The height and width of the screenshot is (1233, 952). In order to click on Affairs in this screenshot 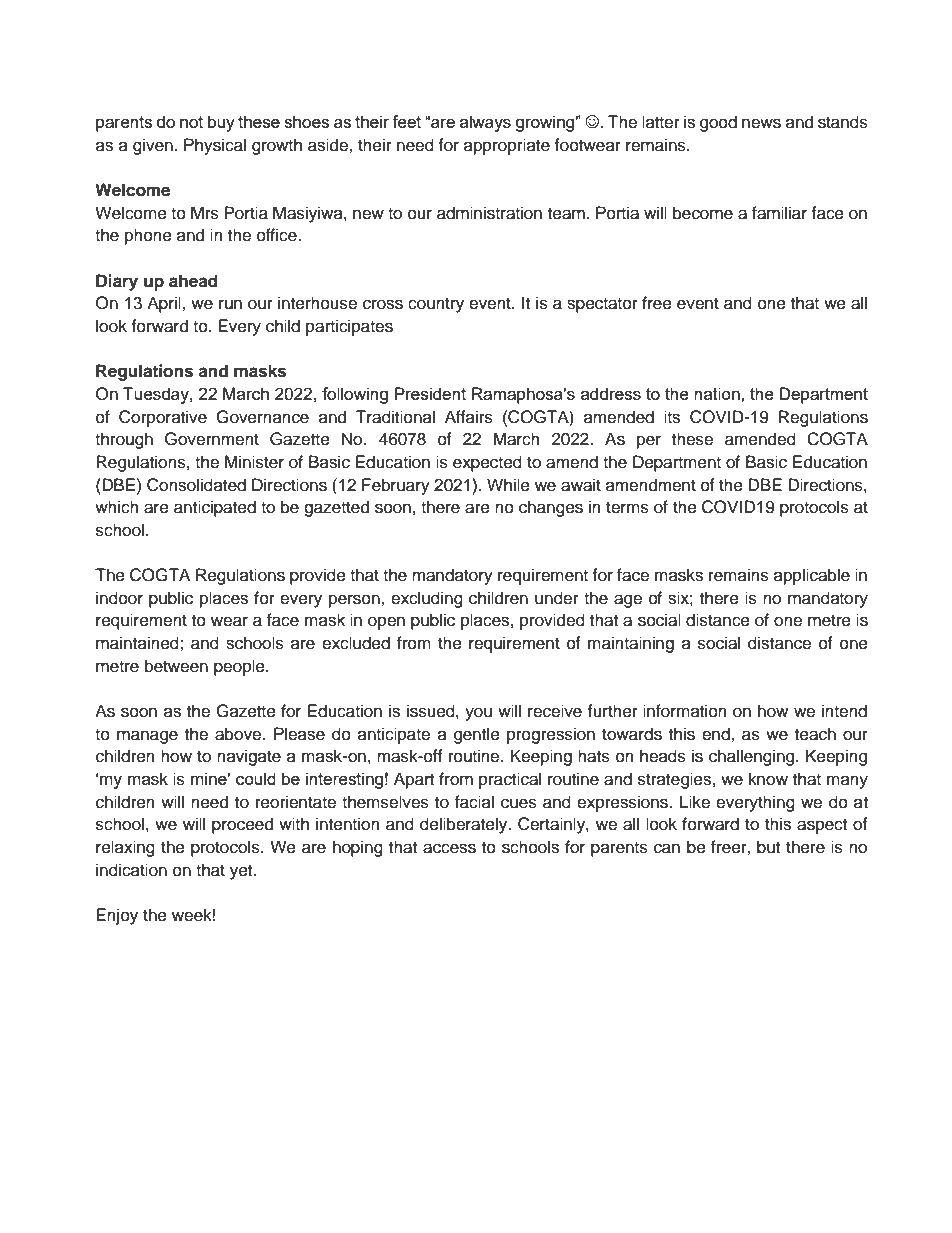, I will do `click(469, 417)`.
